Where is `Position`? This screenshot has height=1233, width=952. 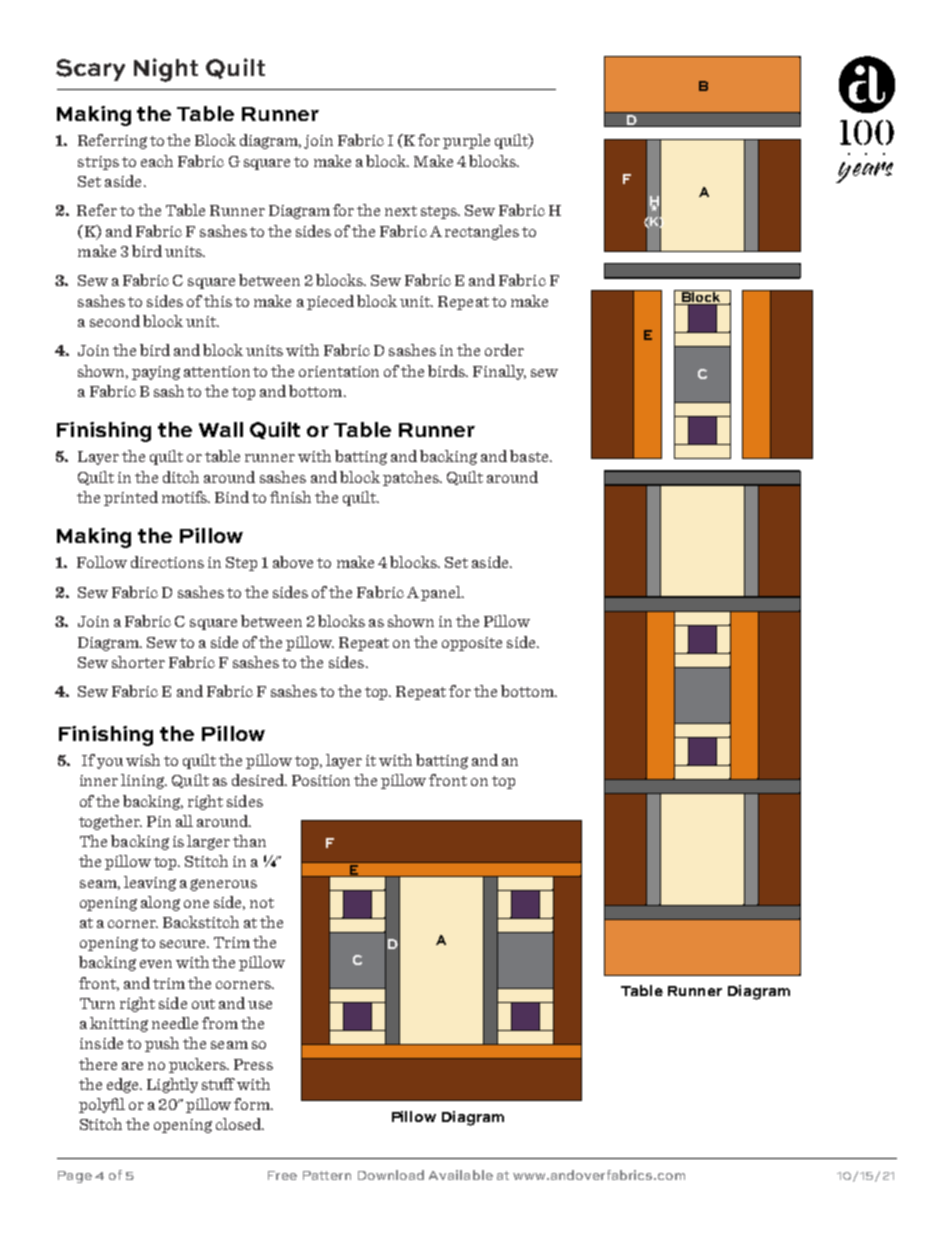 Position is located at coordinates (321, 780).
